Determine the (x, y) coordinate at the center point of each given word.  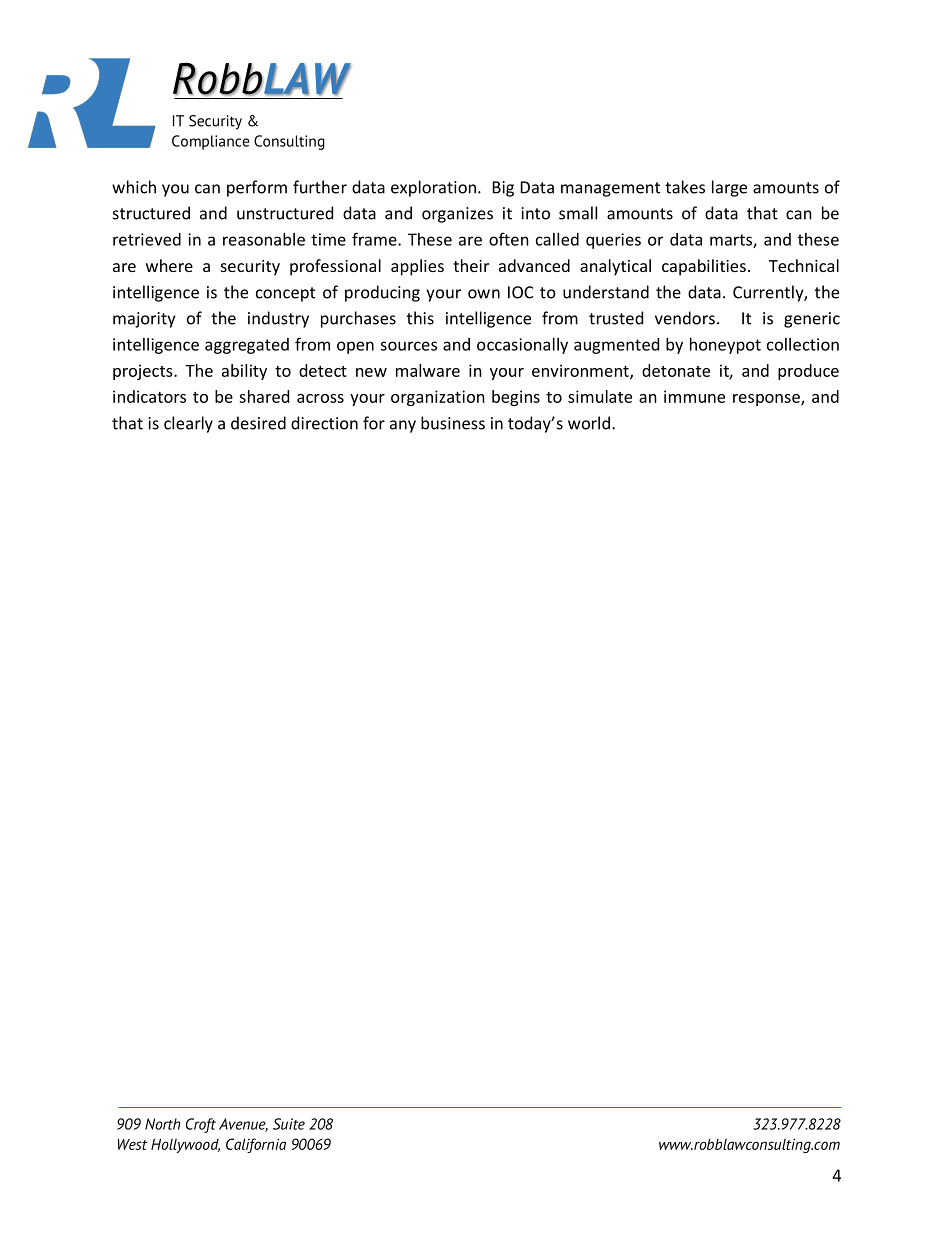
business (453, 423)
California (256, 1145)
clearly (188, 424)
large (729, 188)
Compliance (210, 142)
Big (503, 189)
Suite (289, 1124)
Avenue (243, 1125)
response (767, 400)
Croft (201, 1125)
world (589, 423)
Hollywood (185, 1145)
